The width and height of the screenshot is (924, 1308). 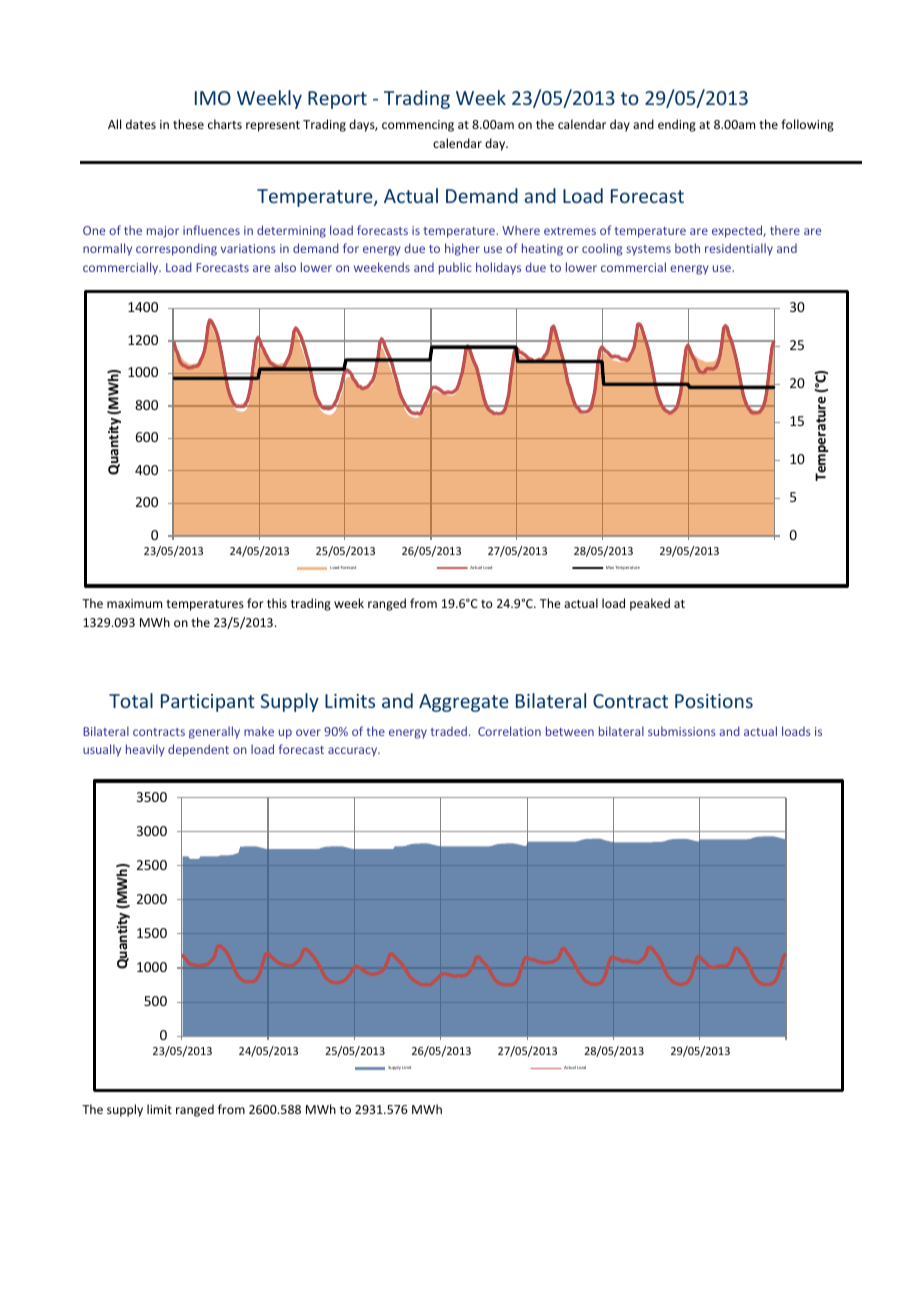 What do you see at coordinates (176, 249) in the screenshot?
I see `corresponding` at bounding box center [176, 249].
